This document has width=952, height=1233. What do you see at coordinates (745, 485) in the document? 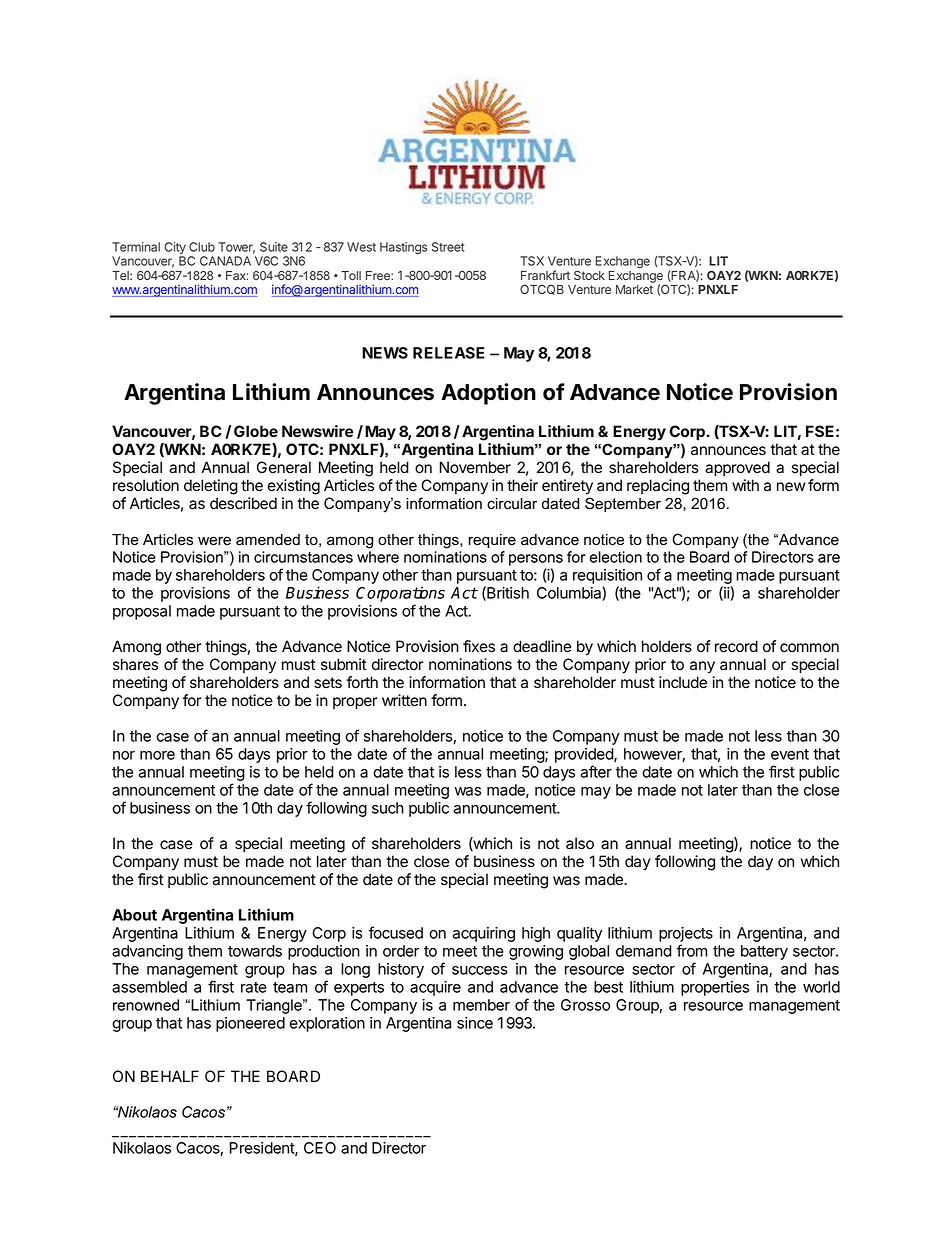
I see `with` at bounding box center [745, 485].
